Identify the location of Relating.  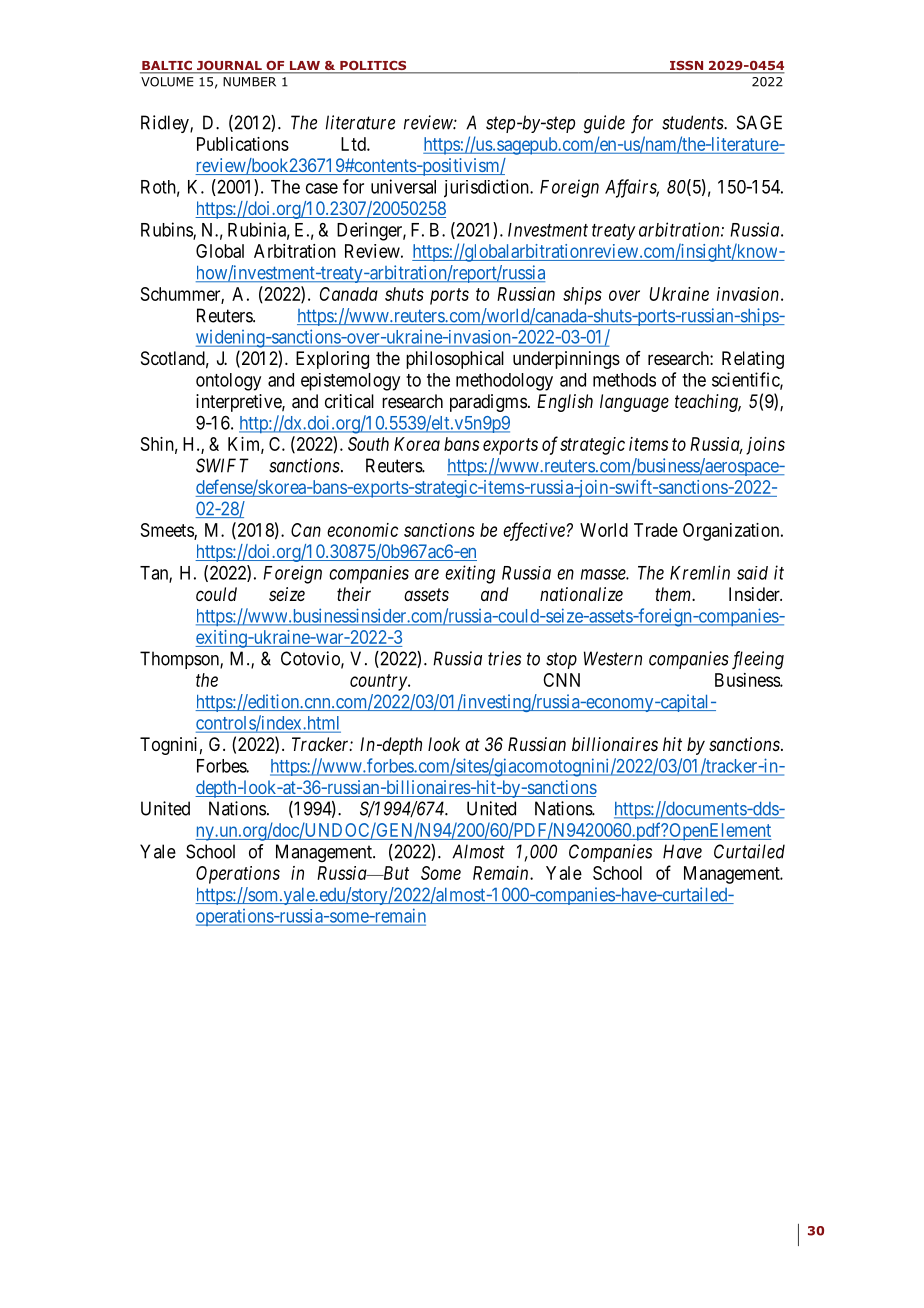
(753, 360).
